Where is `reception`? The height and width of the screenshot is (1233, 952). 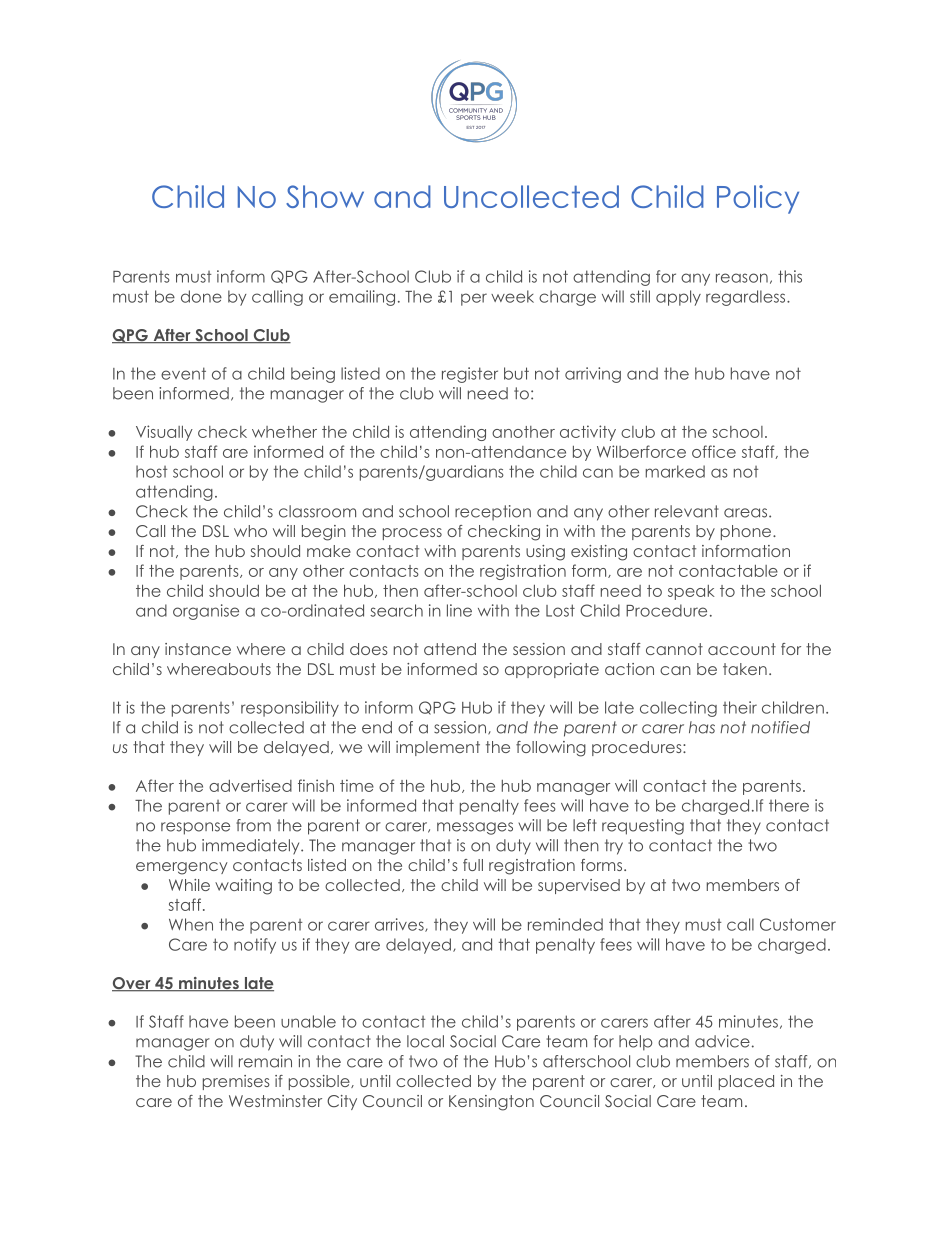
reception is located at coordinates (493, 512).
